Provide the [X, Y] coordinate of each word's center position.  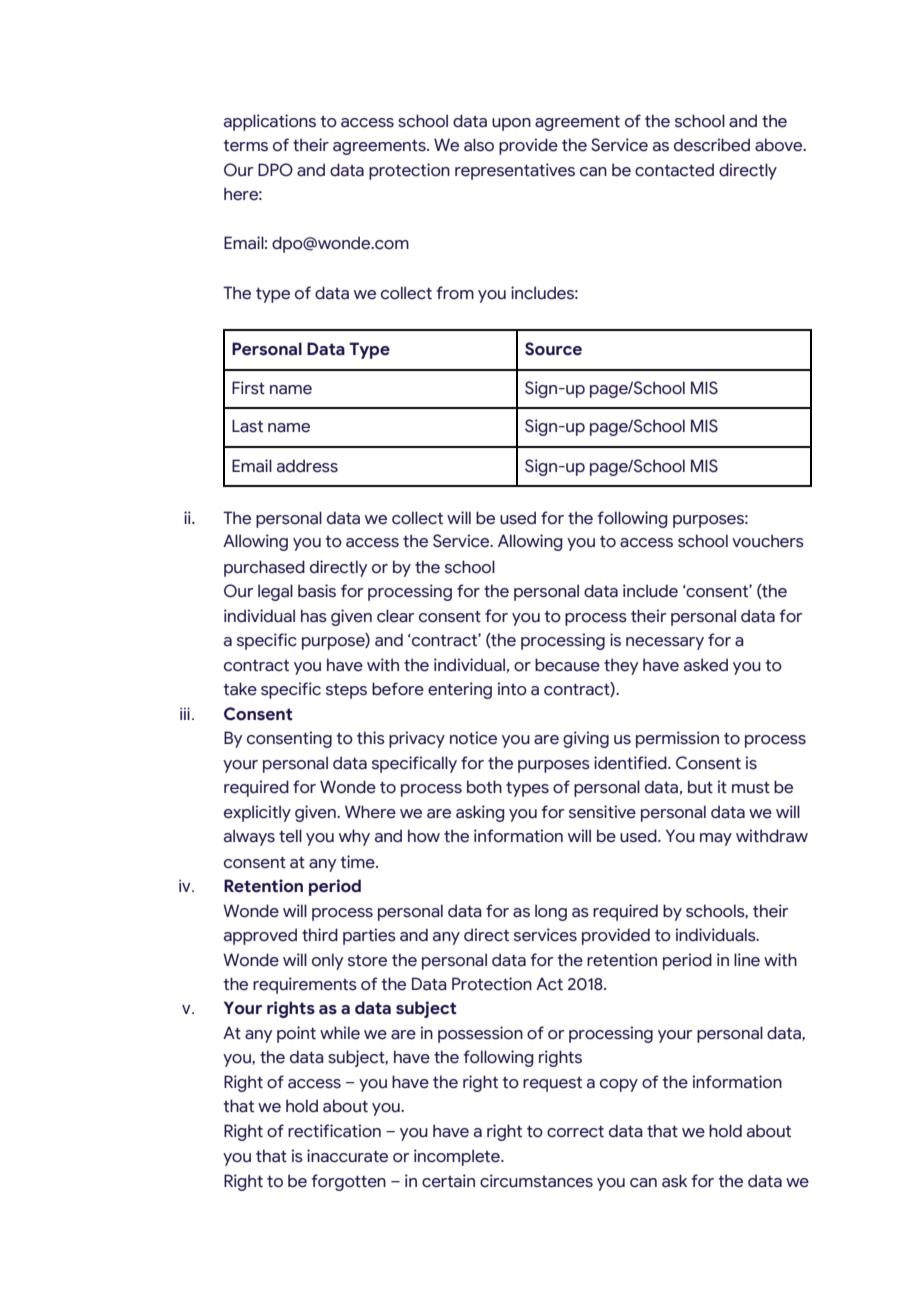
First [248, 388]
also [479, 145]
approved [260, 936]
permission [677, 739]
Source [553, 349]
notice [473, 738]
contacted [674, 170]
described [712, 145]
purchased [264, 568]
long [551, 912]
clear [395, 616]
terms [245, 146]
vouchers [768, 541]
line [747, 960]
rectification [334, 1131]
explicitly [257, 813]
